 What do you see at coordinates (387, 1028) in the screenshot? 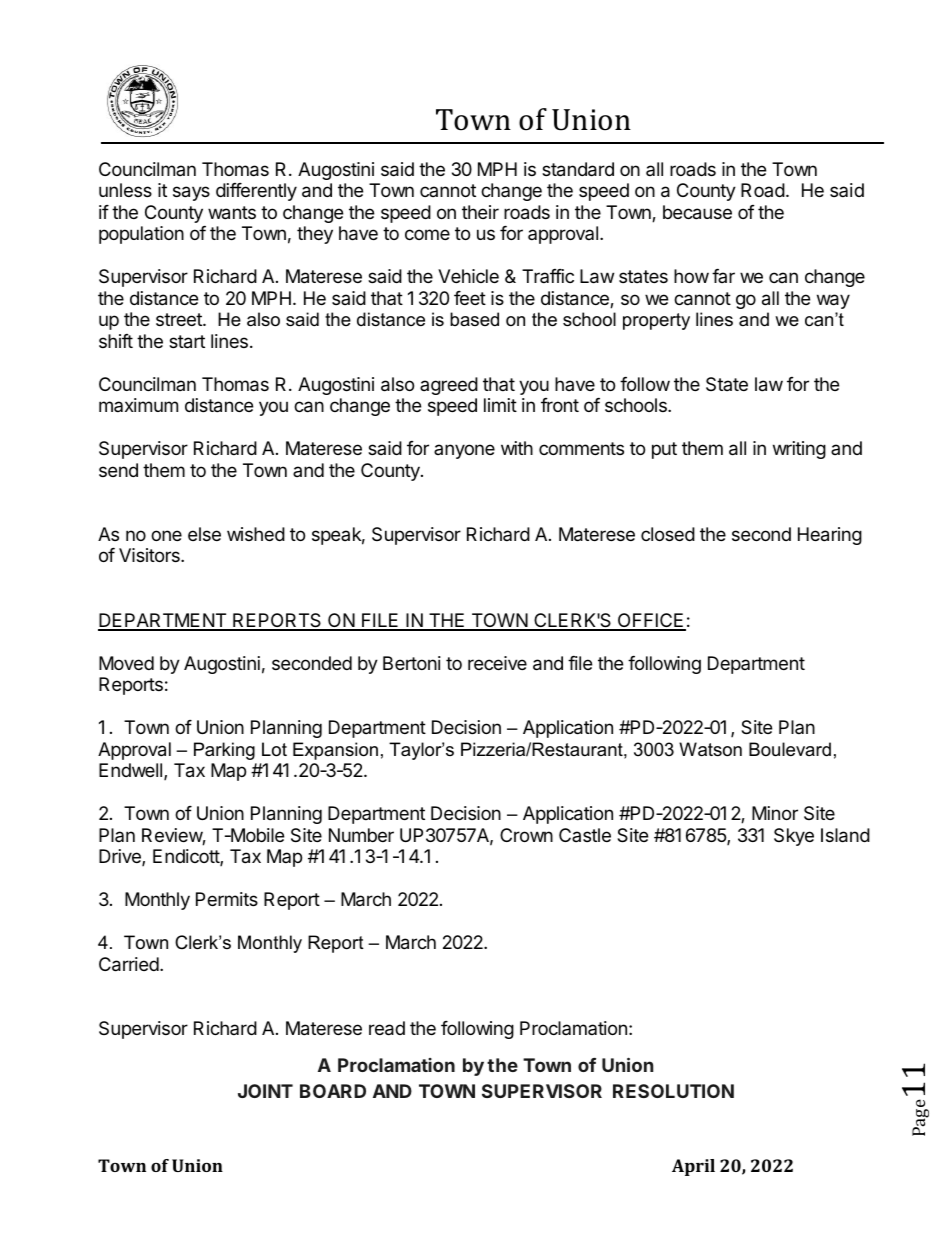
I see `read` at bounding box center [387, 1028].
